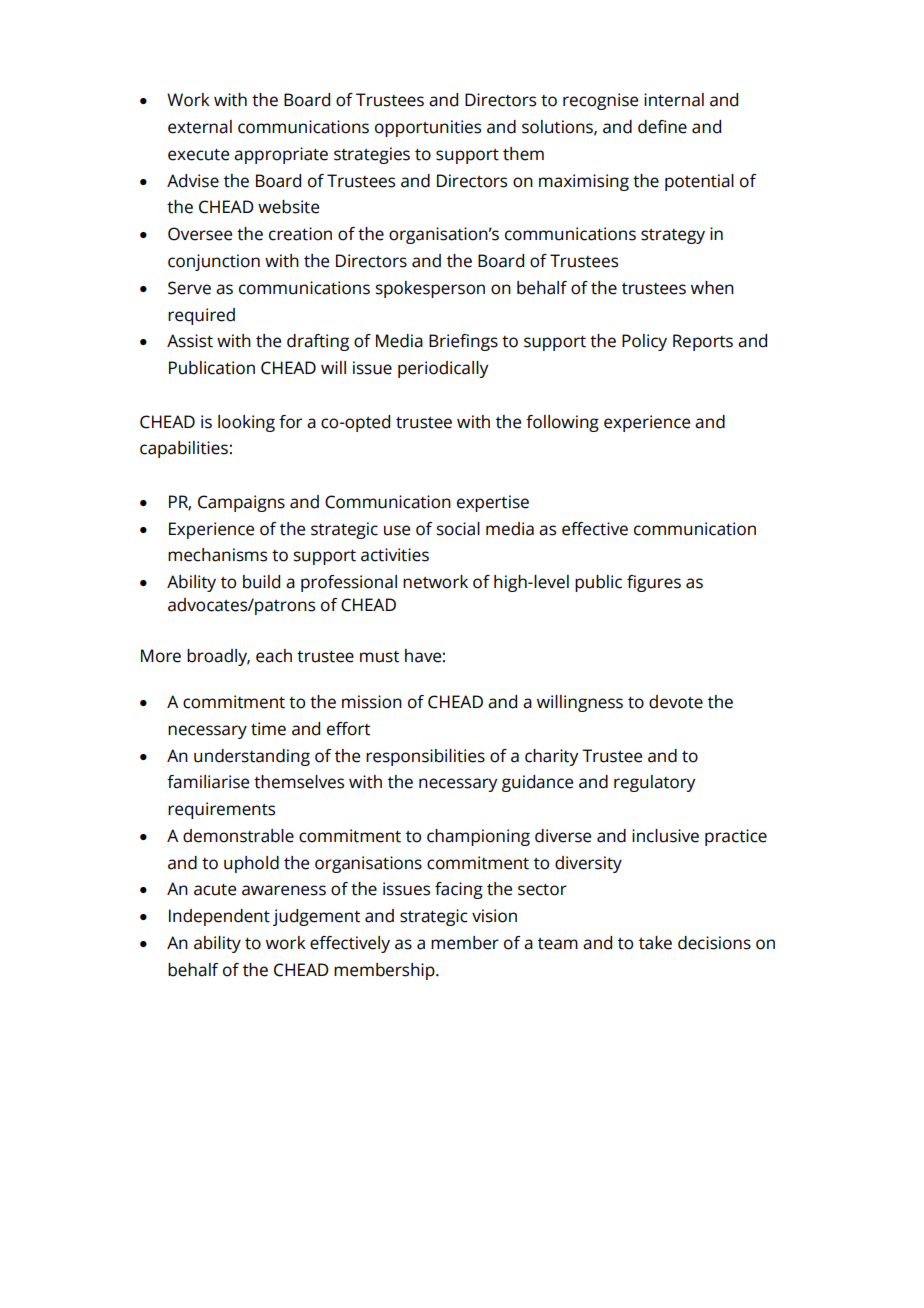 This image has width=924, height=1308. Describe the element at coordinates (458, 529) in the image. I see `social` at that location.
